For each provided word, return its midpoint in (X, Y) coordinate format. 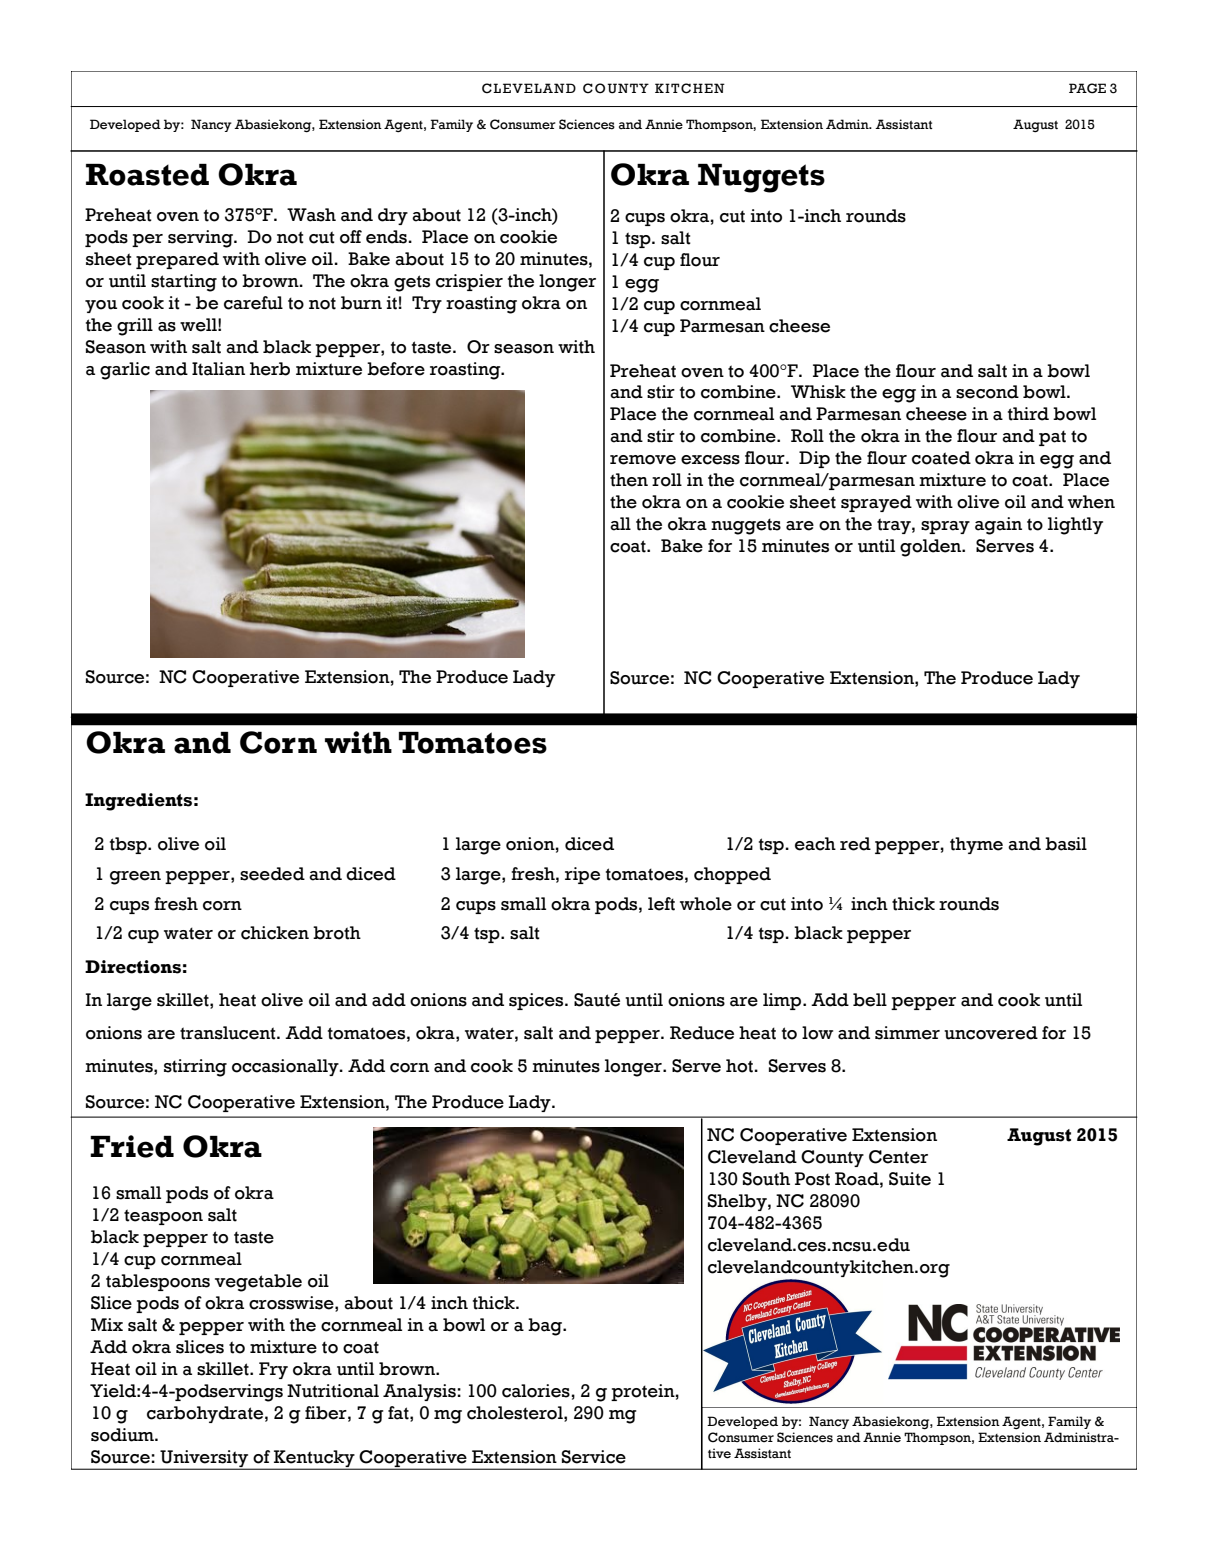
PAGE (1087, 88)
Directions (133, 967)
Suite (910, 1179)
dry (393, 216)
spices (537, 1001)
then (629, 480)
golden (932, 548)
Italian (218, 369)
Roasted (147, 175)
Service (594, 1457)
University (204, 1459)
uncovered (991, 1033)
